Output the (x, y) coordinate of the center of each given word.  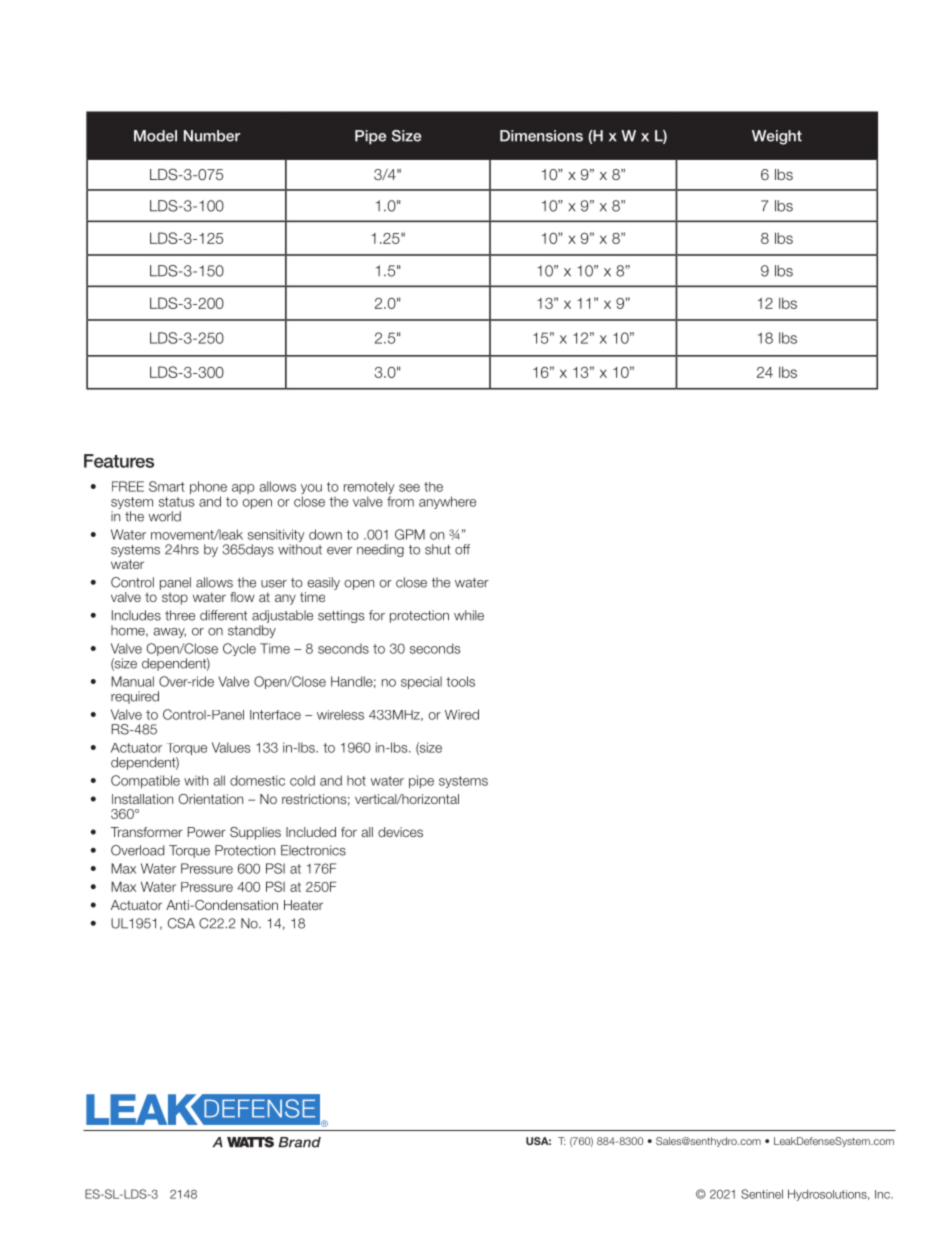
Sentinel (762, 1194)
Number (212, 136)
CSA (181, 923)
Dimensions (541, 136)
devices (400, 832)
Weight (777, 137)
